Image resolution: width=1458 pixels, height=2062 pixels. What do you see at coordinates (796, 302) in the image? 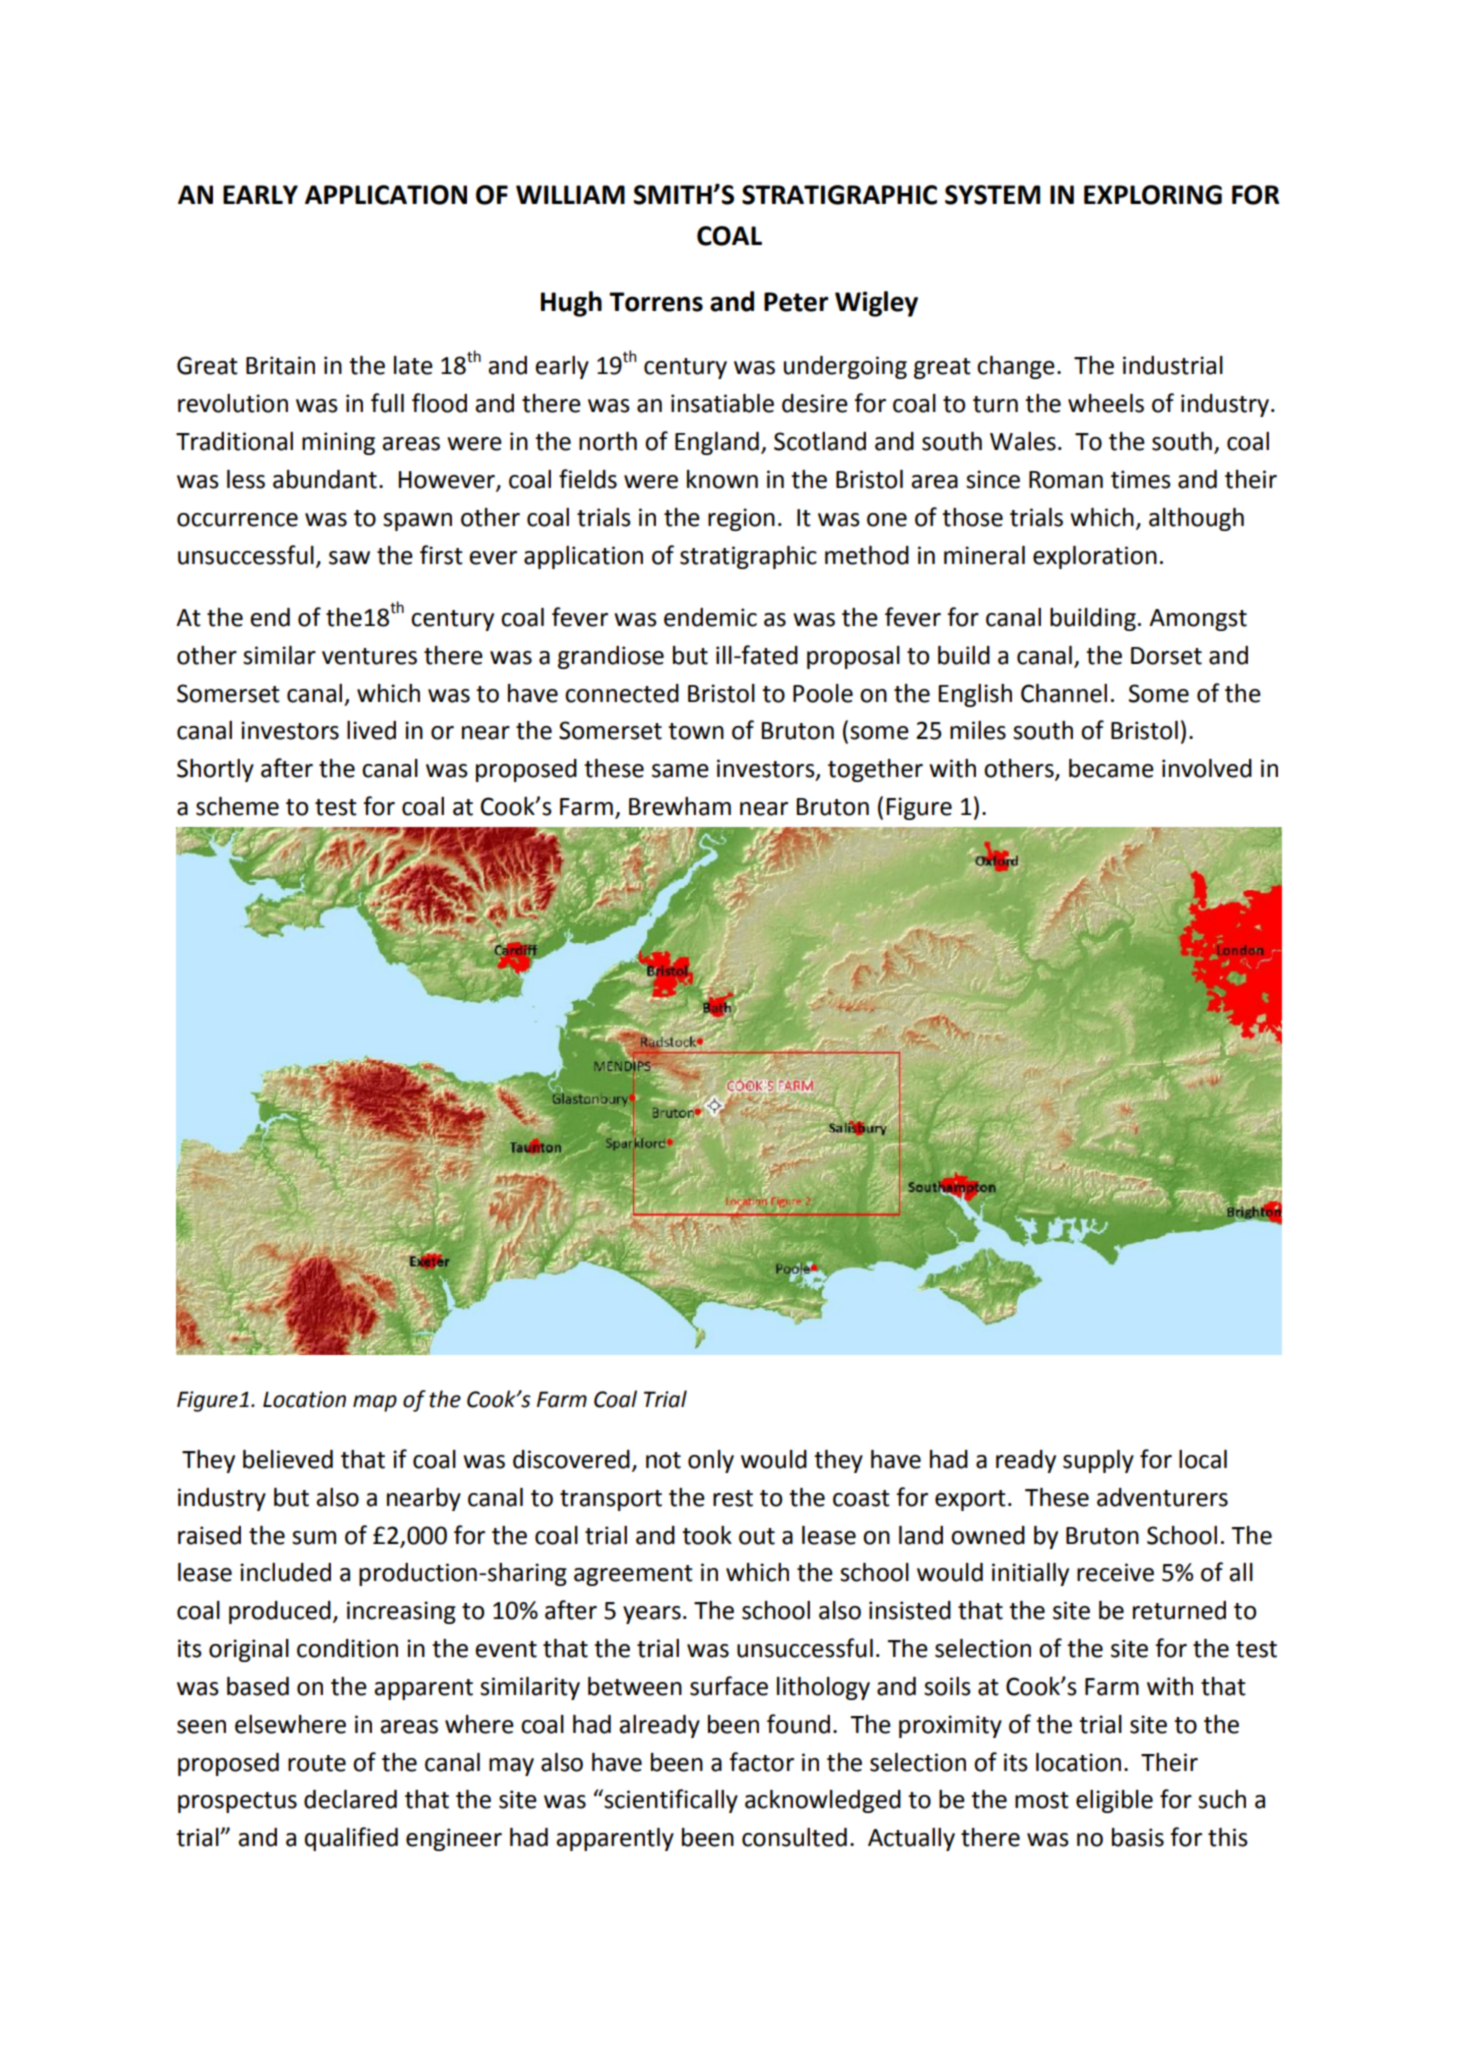
I see `Peter` at bounding box center [796, 302].
